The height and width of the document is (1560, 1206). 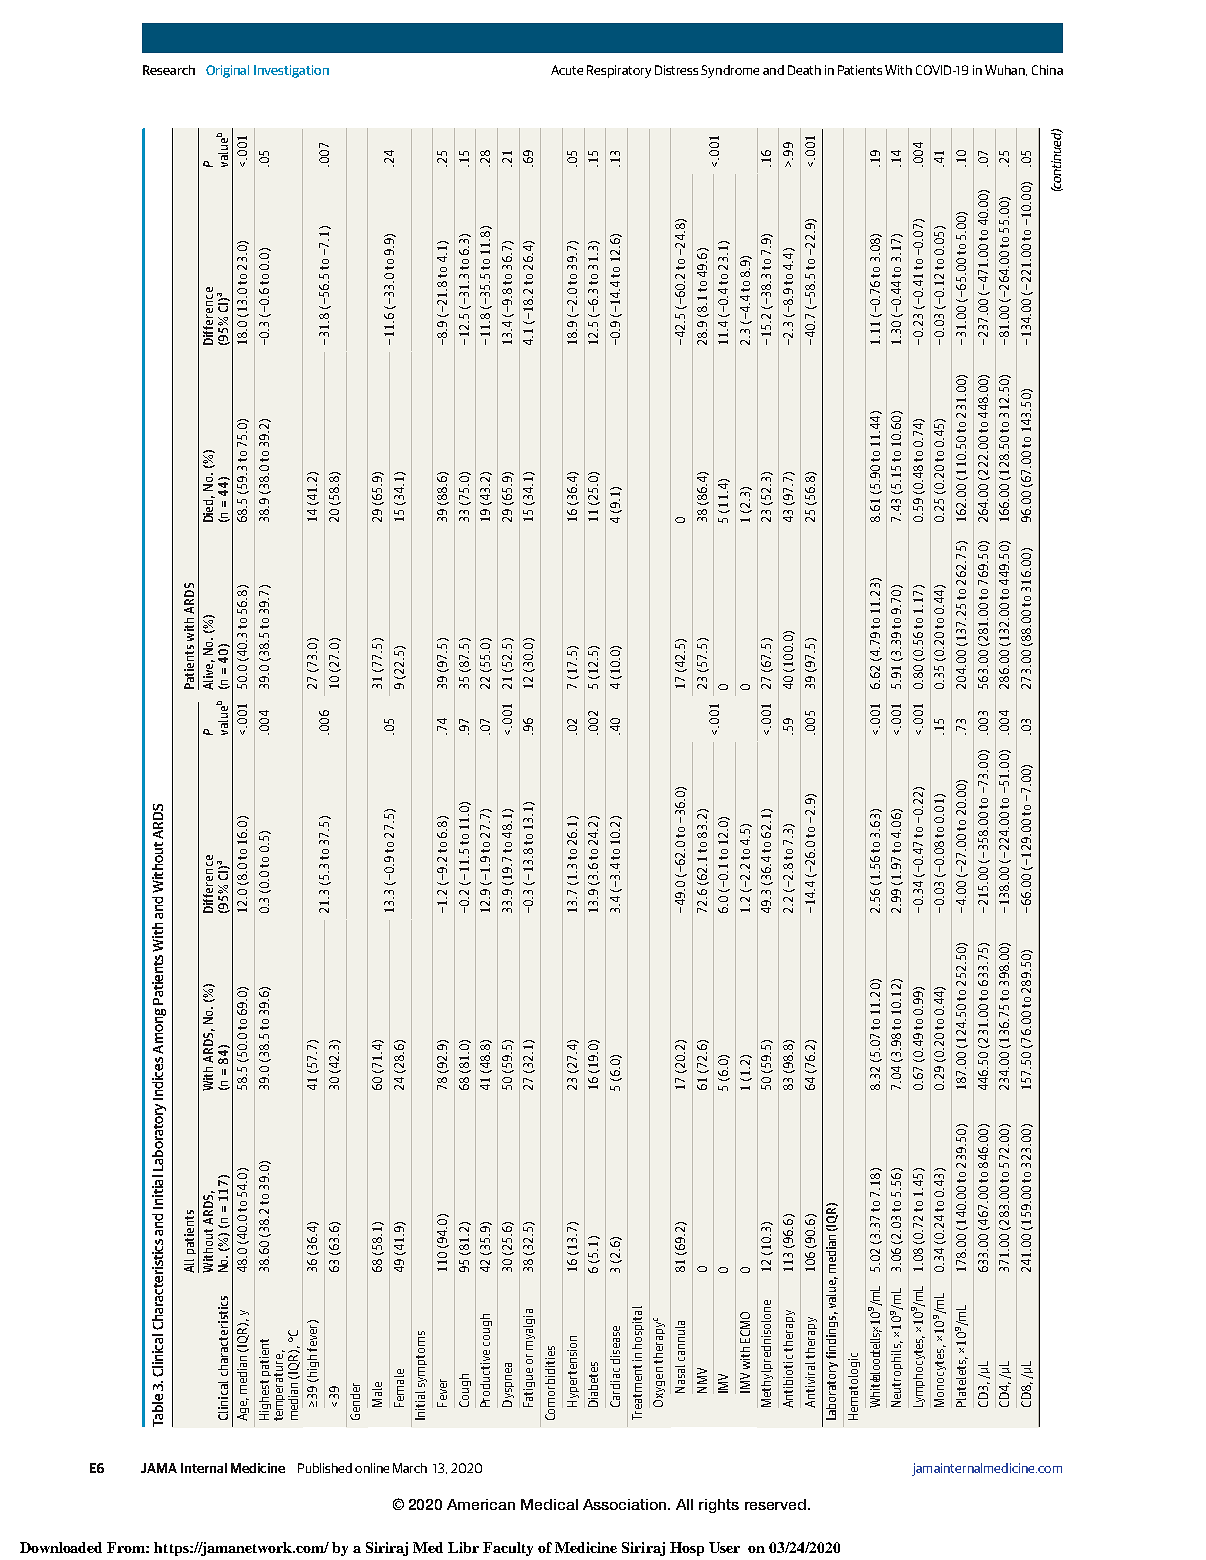 I want to click on Research, so click(x=169, y=70).
